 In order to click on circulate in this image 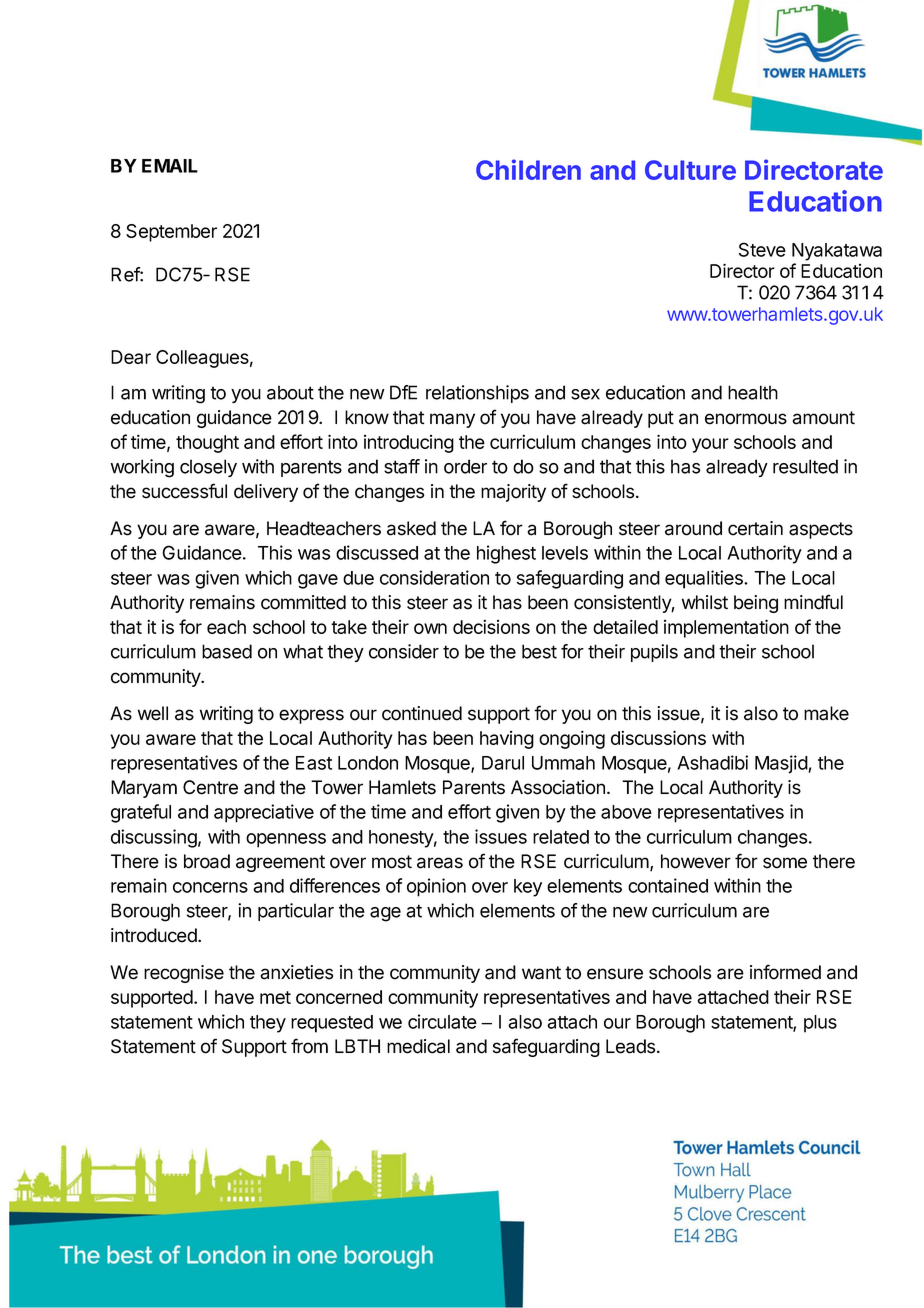, I will do `click(442, 1021)`.
